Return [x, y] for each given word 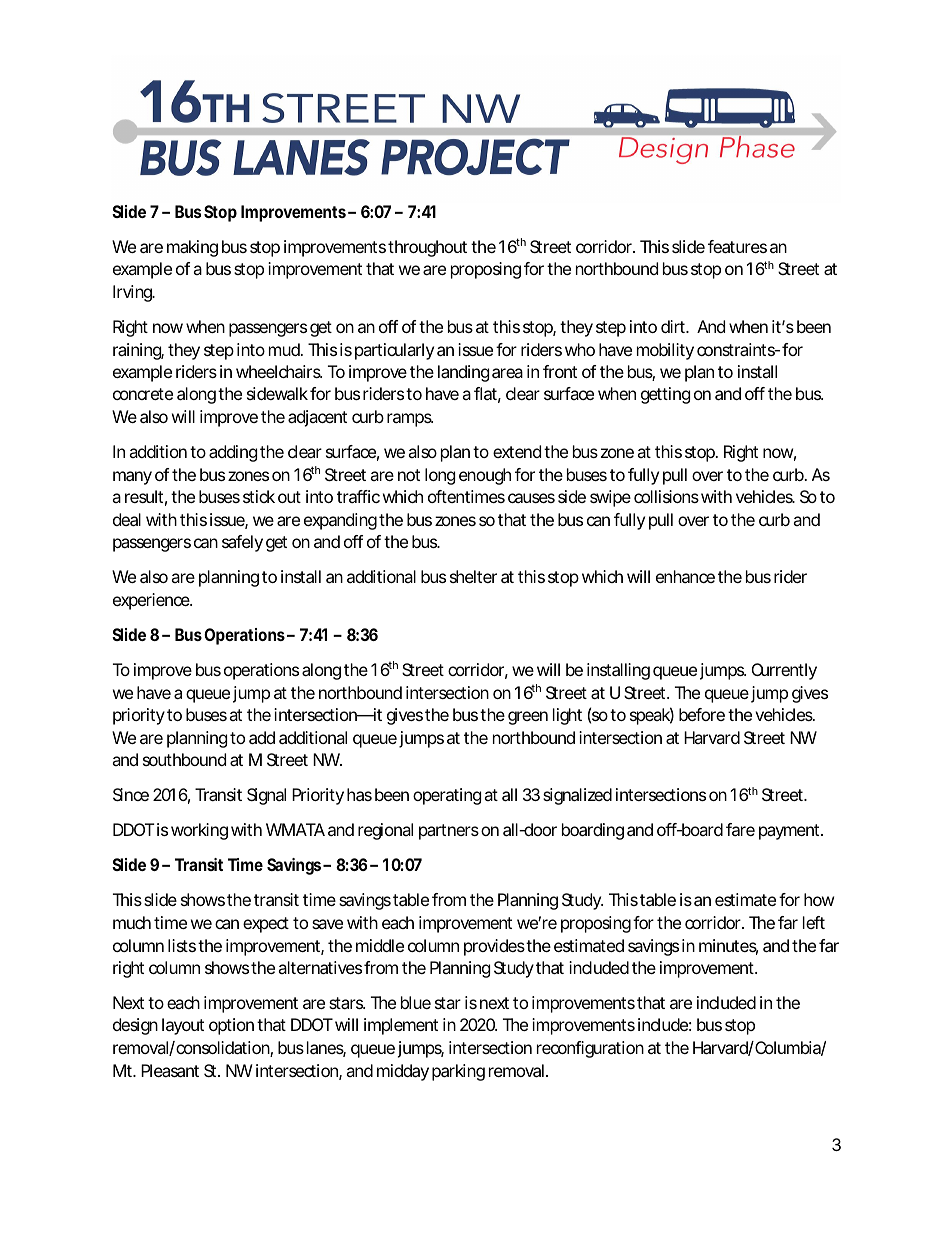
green [528, 718]
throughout [427, 248]
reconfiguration [590, 1049]
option [231, 1026]
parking [458, 1072]
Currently [784, 671]
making [192, 248]
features [737, 246]
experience [152, 601]
